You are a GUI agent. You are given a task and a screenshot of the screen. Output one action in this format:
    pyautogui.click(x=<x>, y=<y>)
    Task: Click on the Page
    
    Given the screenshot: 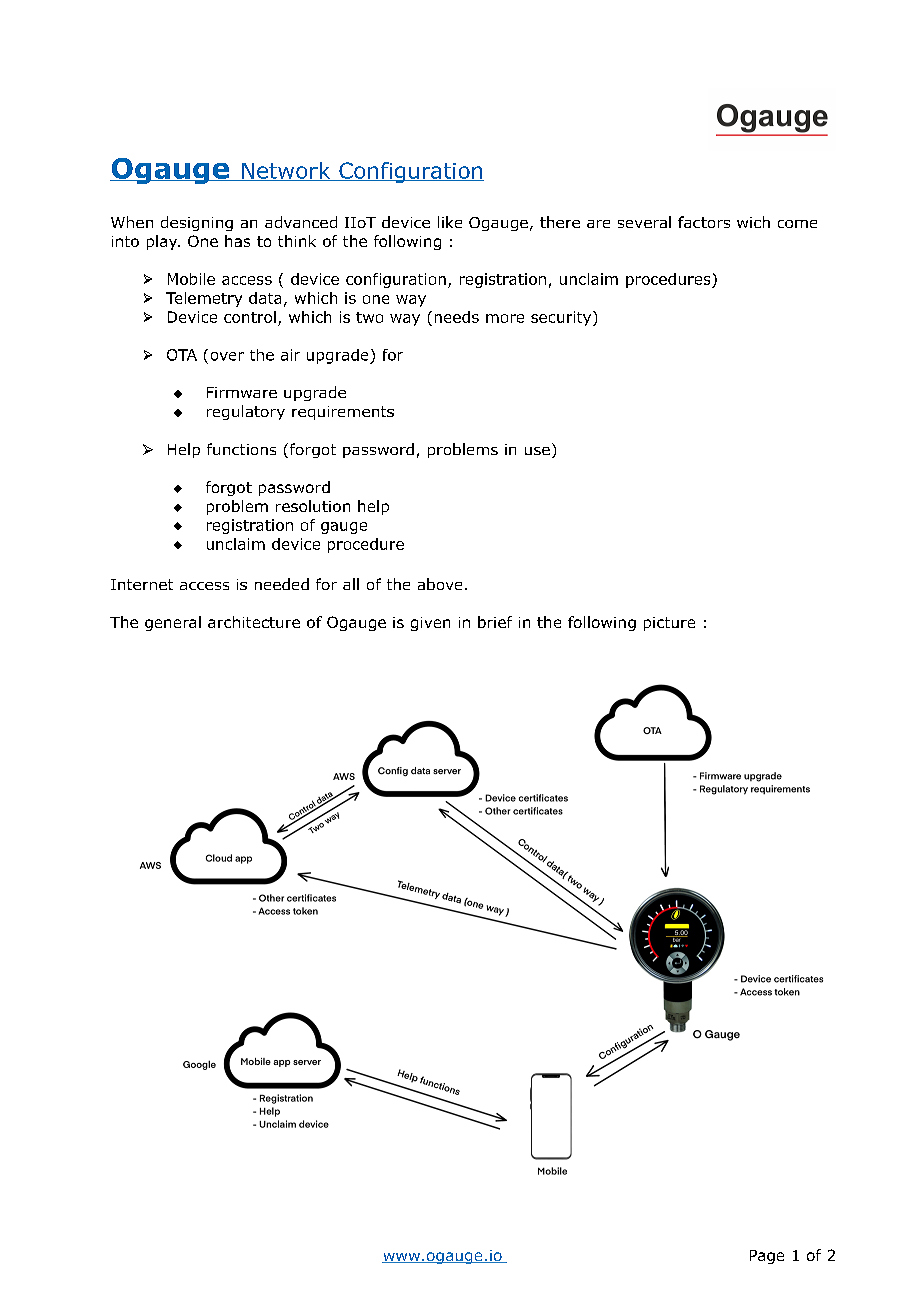 What is the action you would take?
    pyautogui.click(x=767, y=1257)
